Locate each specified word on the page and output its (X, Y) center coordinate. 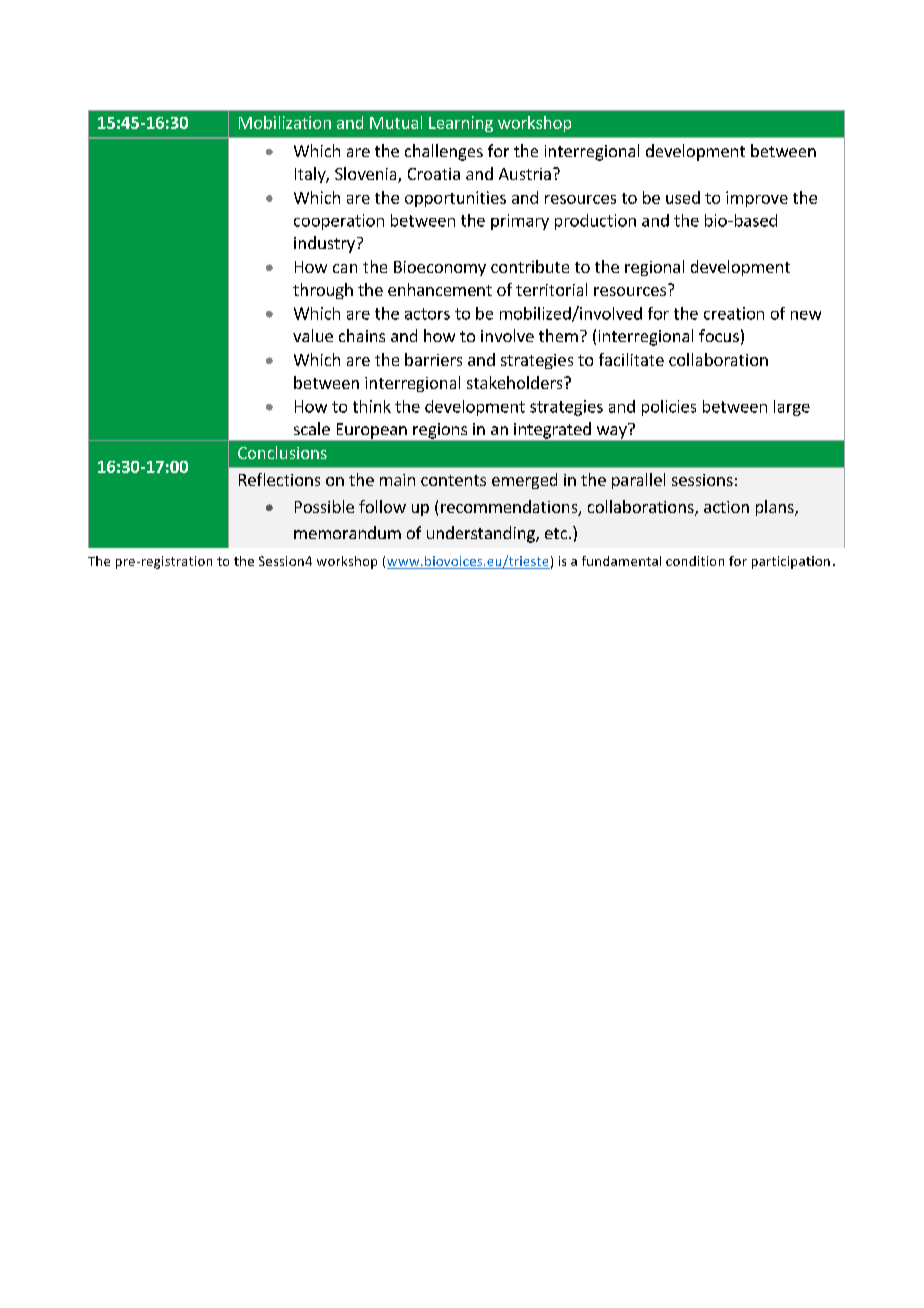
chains (362, 335)
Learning (461, 124)
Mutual (396, 122)
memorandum (347, 532)
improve (757, 199)
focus (719, 335)
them (558, 335)
